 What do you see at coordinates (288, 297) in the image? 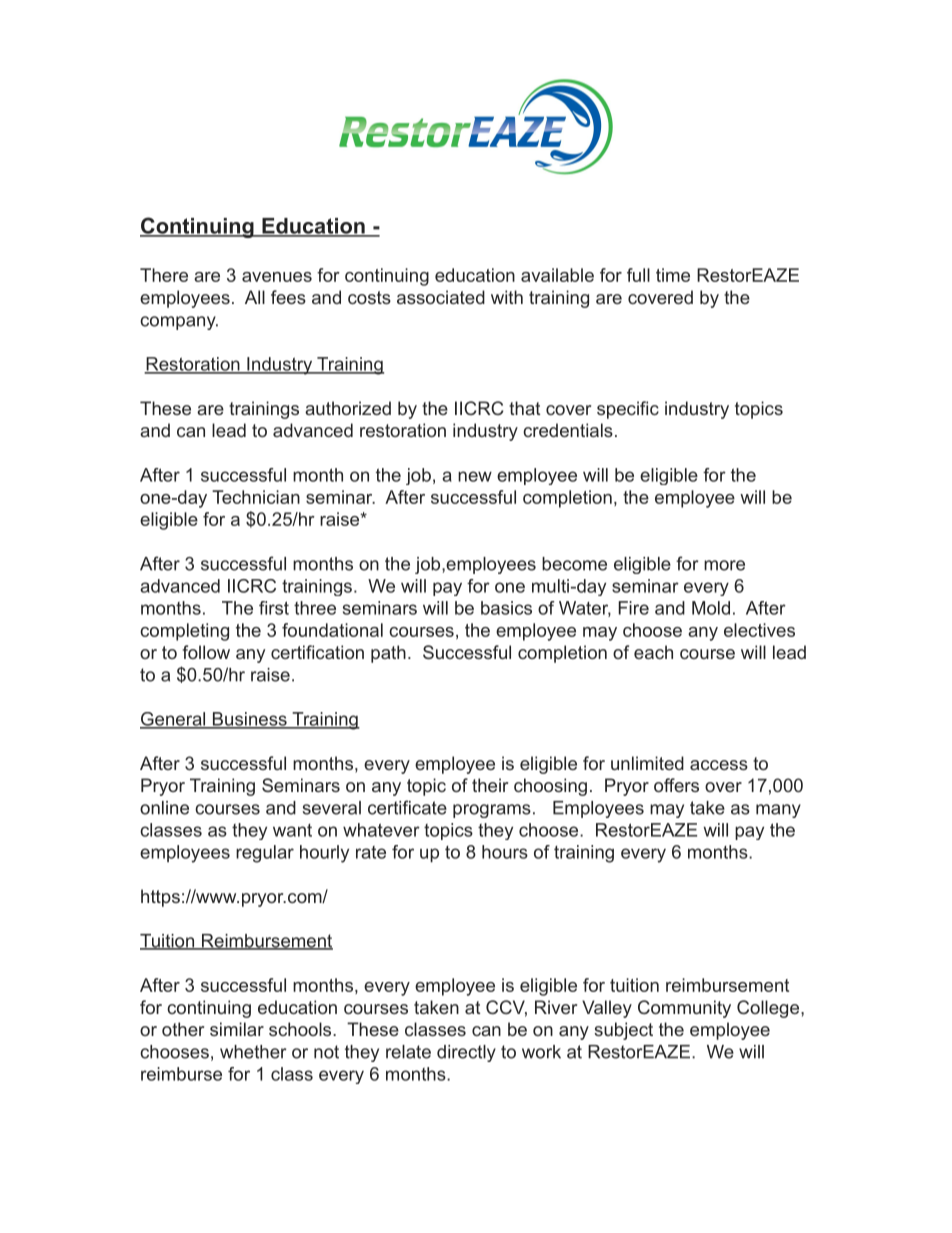
I see `fees` at bounding box center [288, 297].
